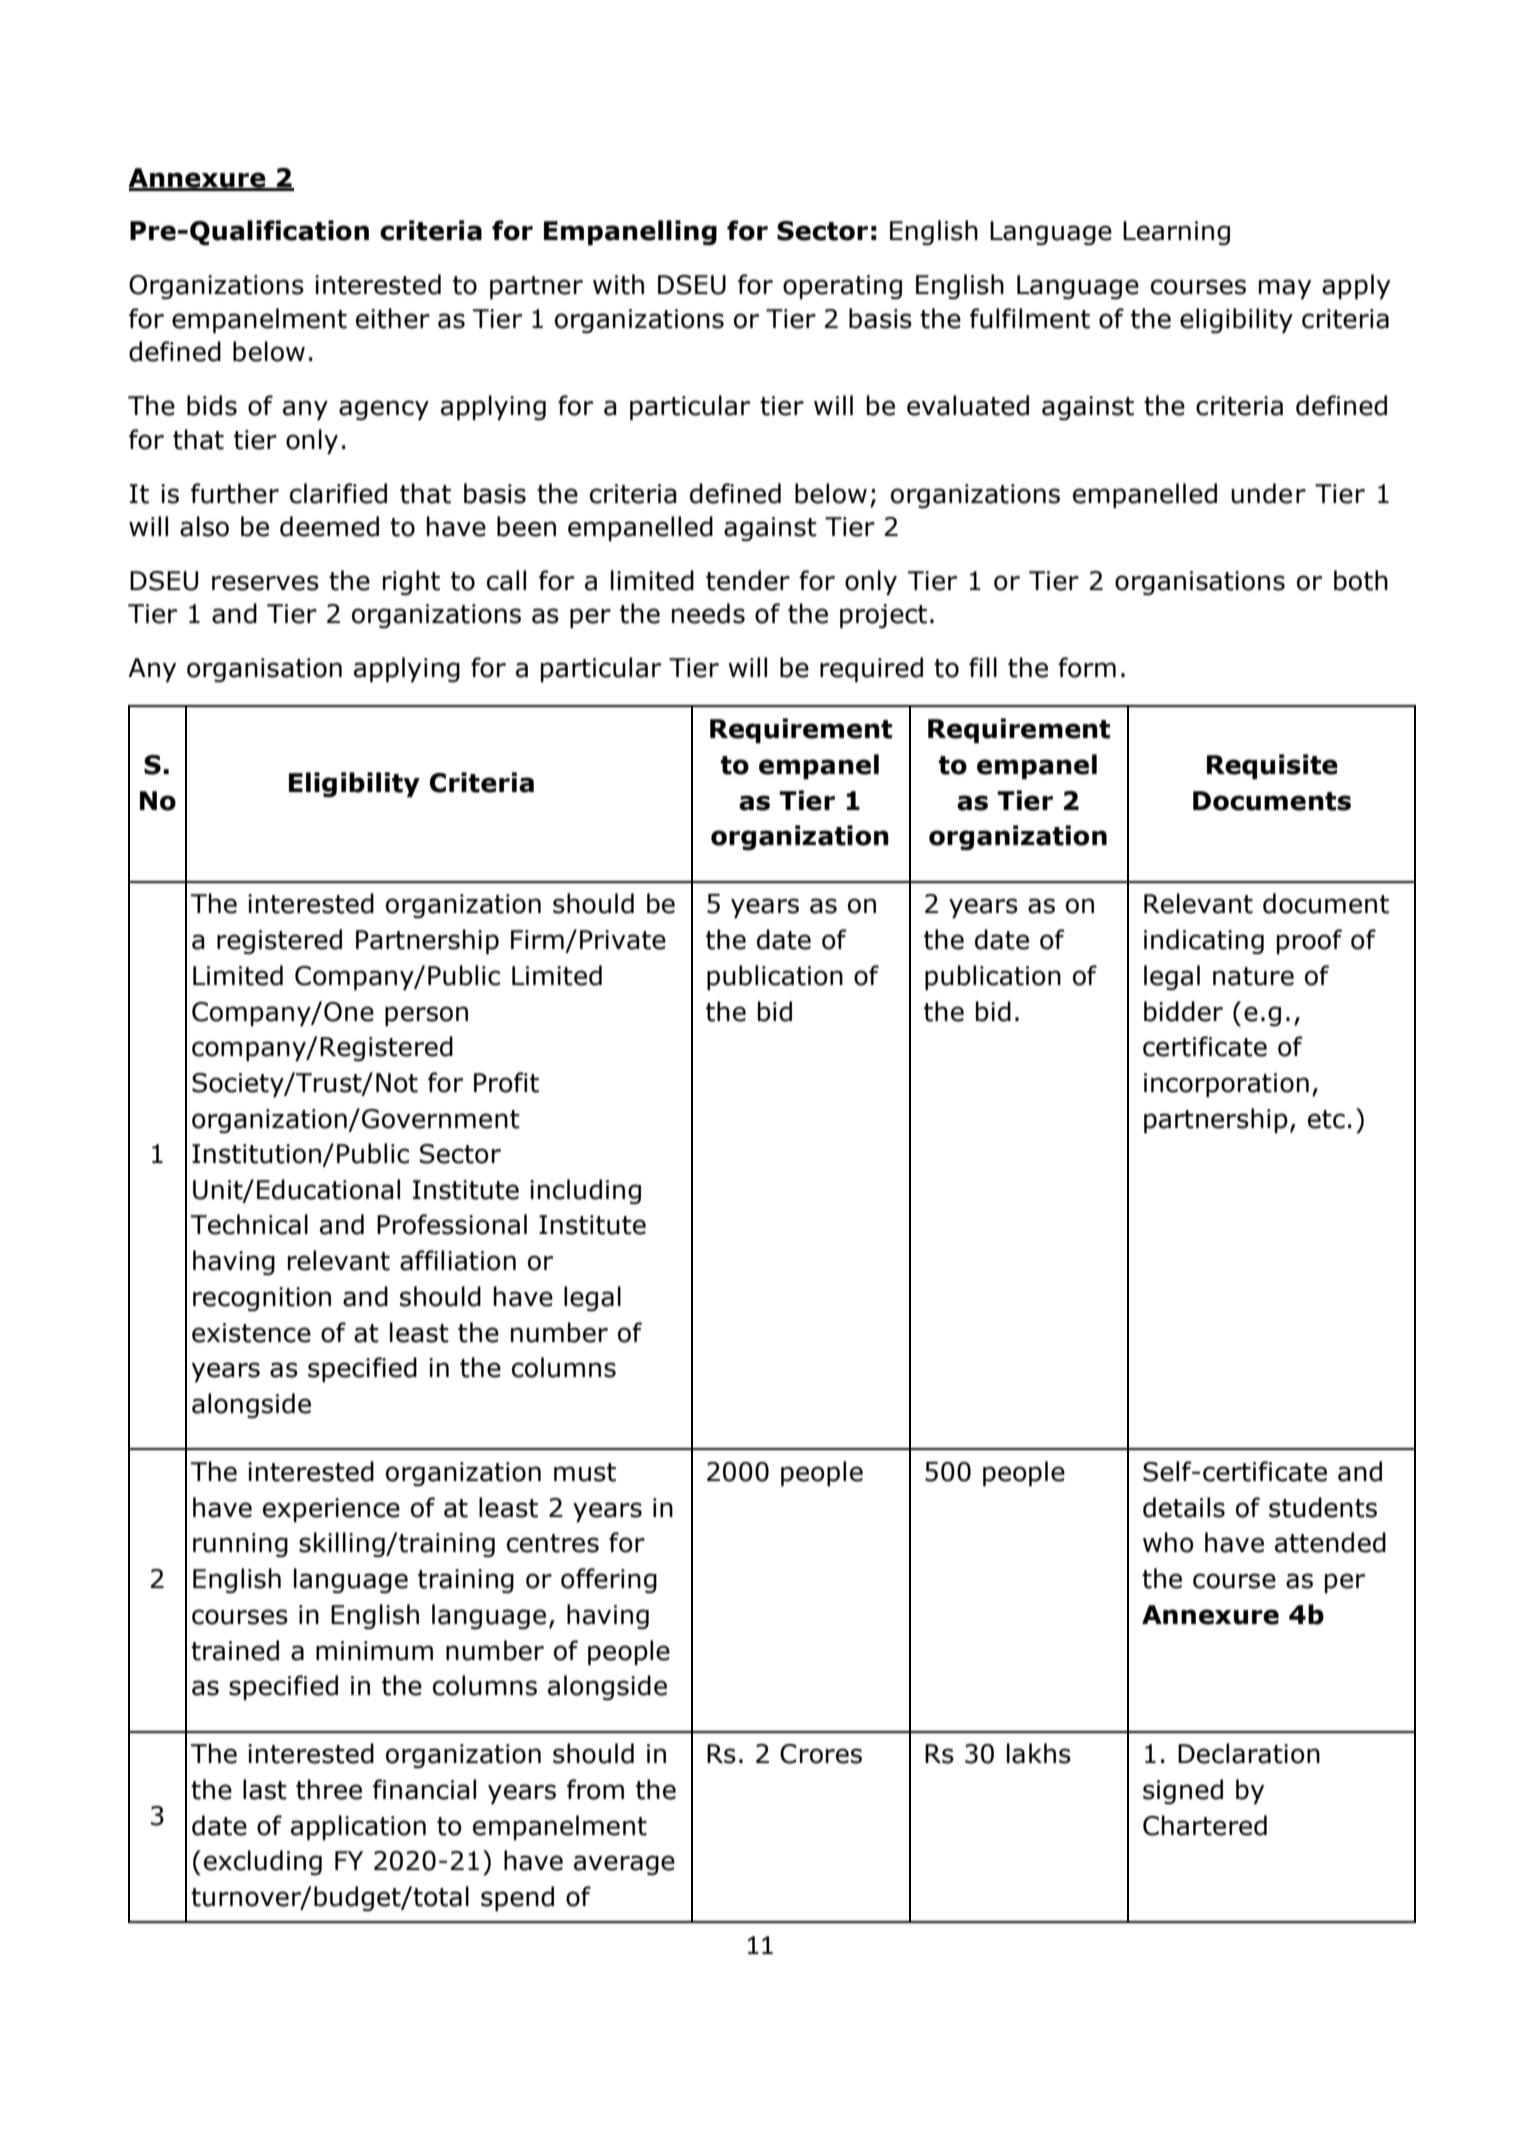  What do you see at coordinates (1285, 289) in the page?
I see `may` at bounding box center [1285, 289].
